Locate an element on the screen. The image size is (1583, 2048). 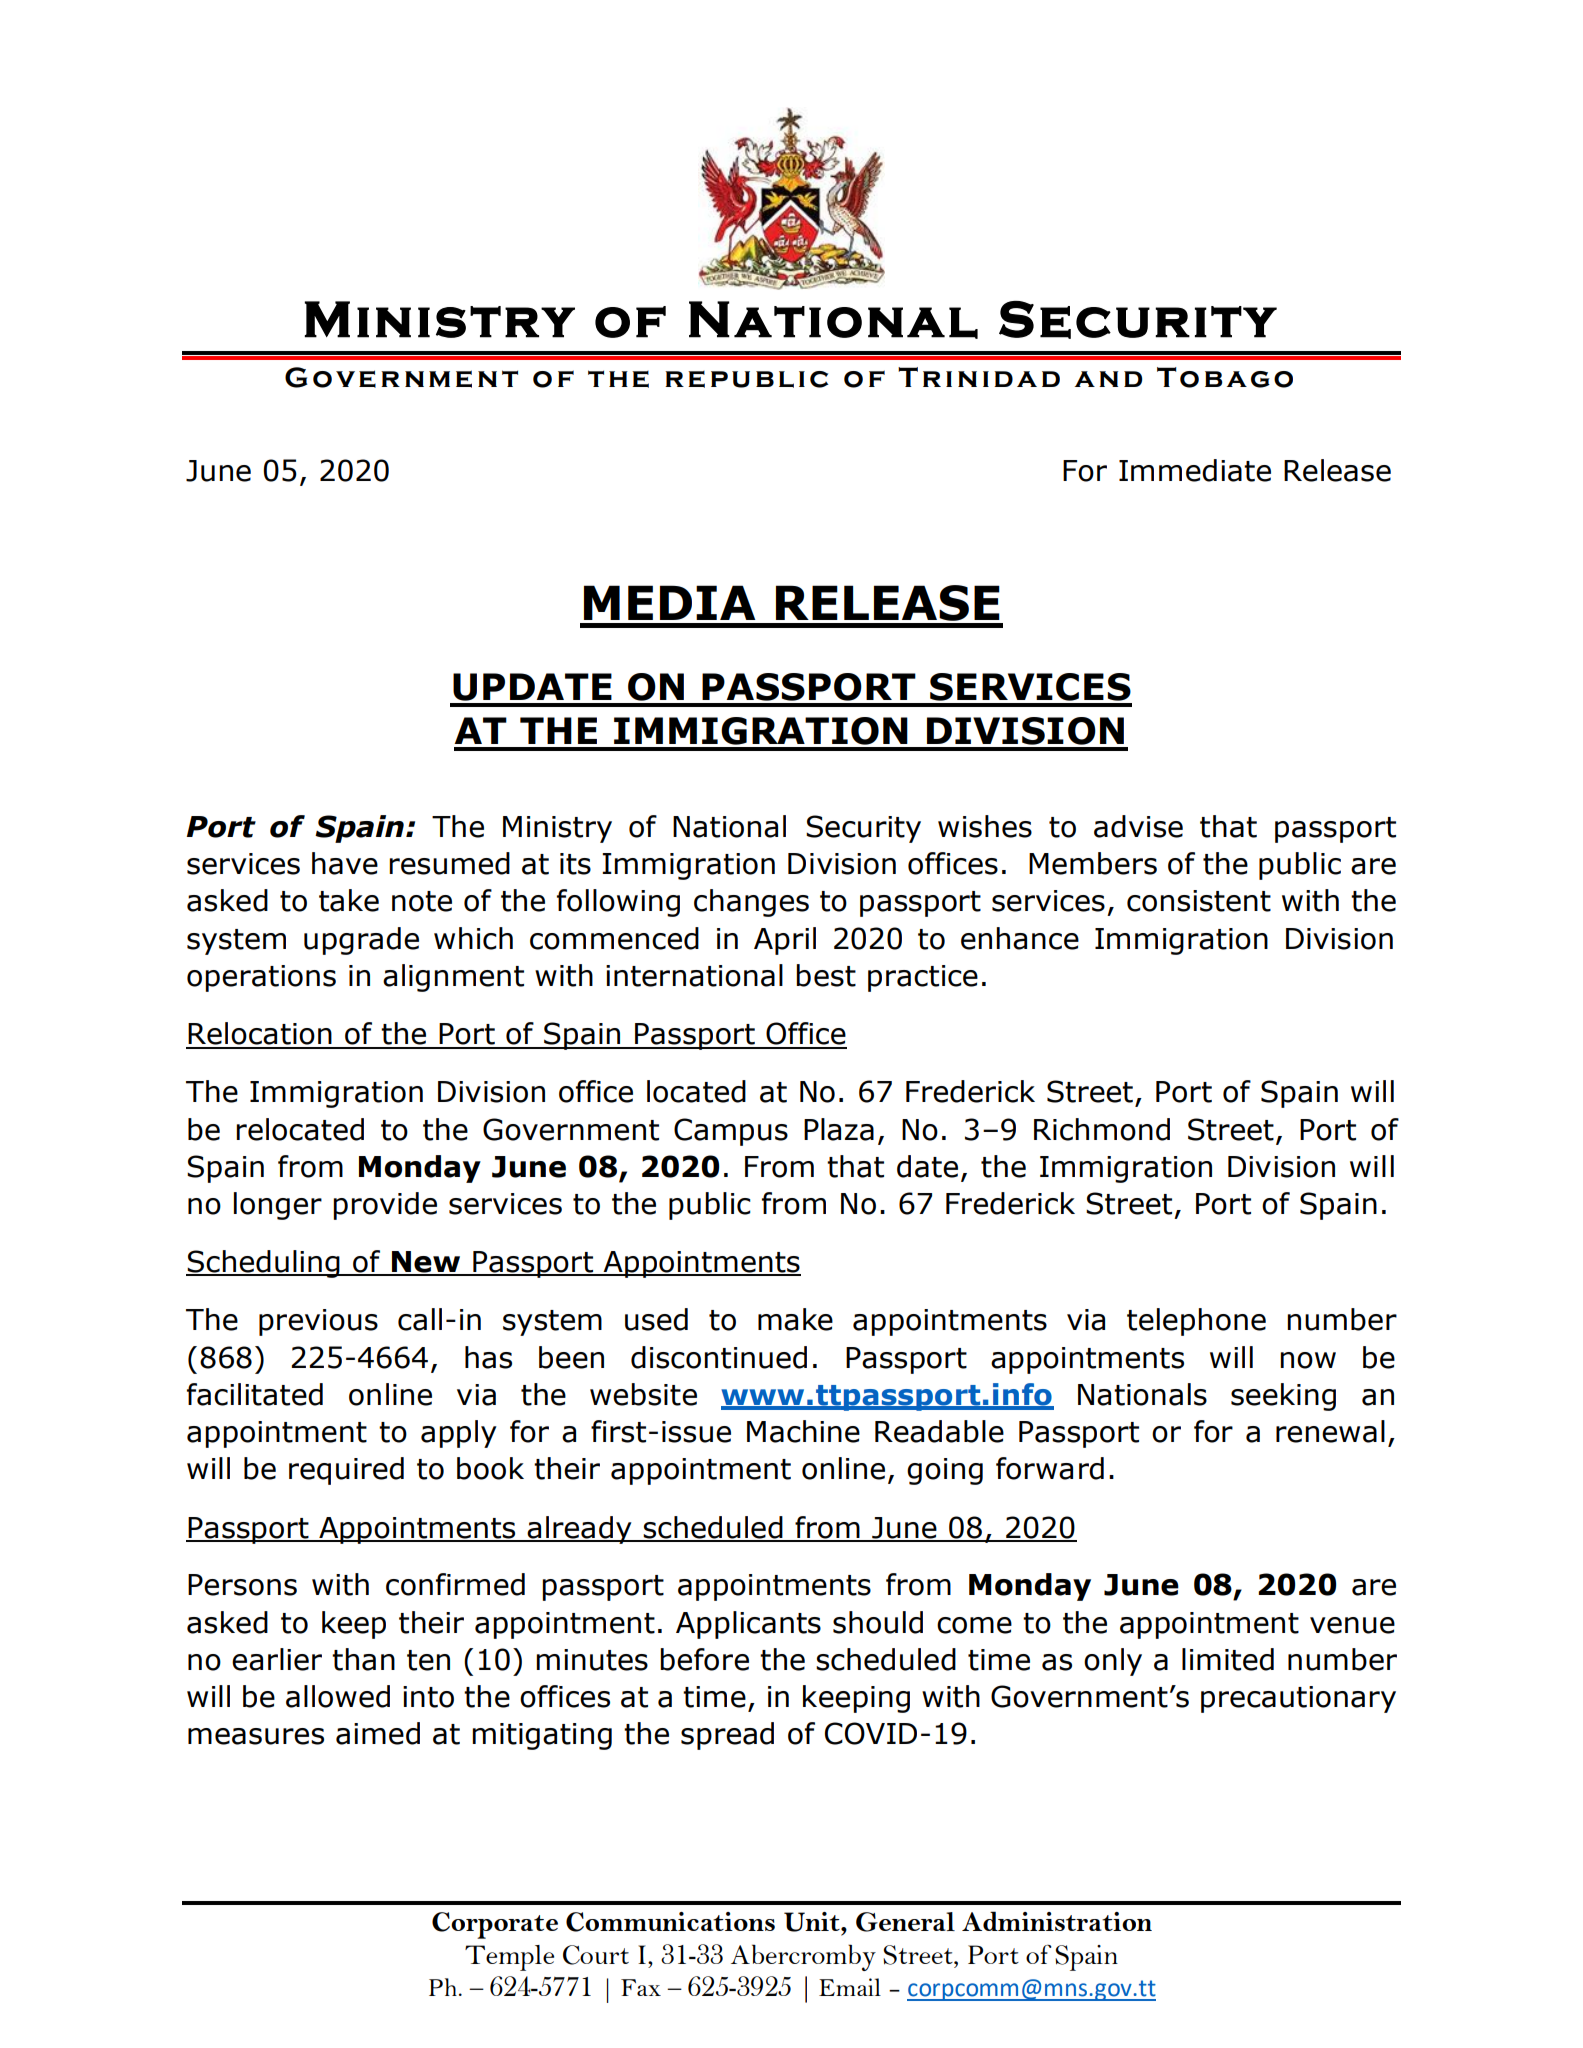
consistent is located at coordinates (1199, 901).
